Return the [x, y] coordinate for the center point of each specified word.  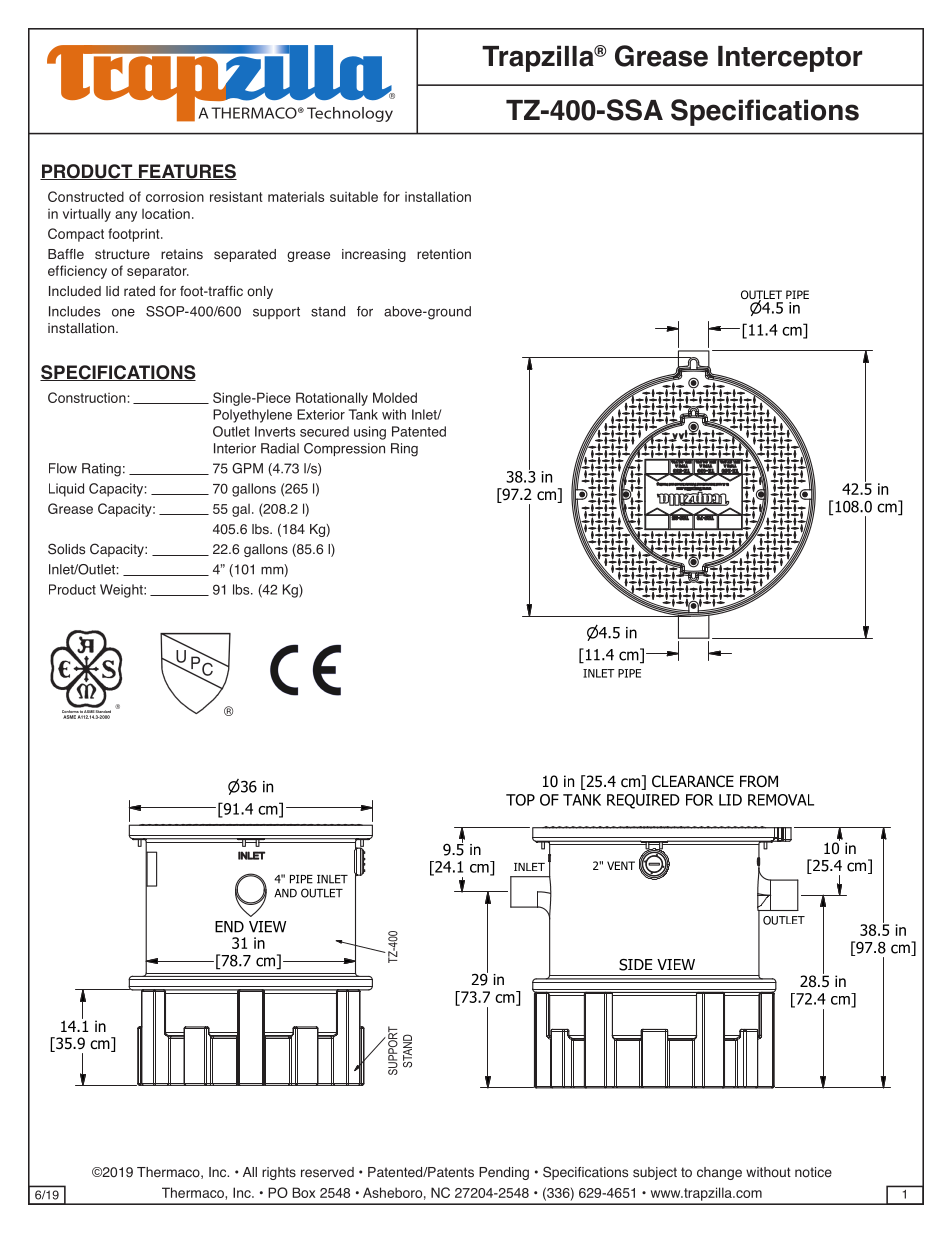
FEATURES [186, 172]
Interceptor [790, 59]
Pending [504, 1173]
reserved [327, 1172]
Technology [350, 114]
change [719, 1173]
